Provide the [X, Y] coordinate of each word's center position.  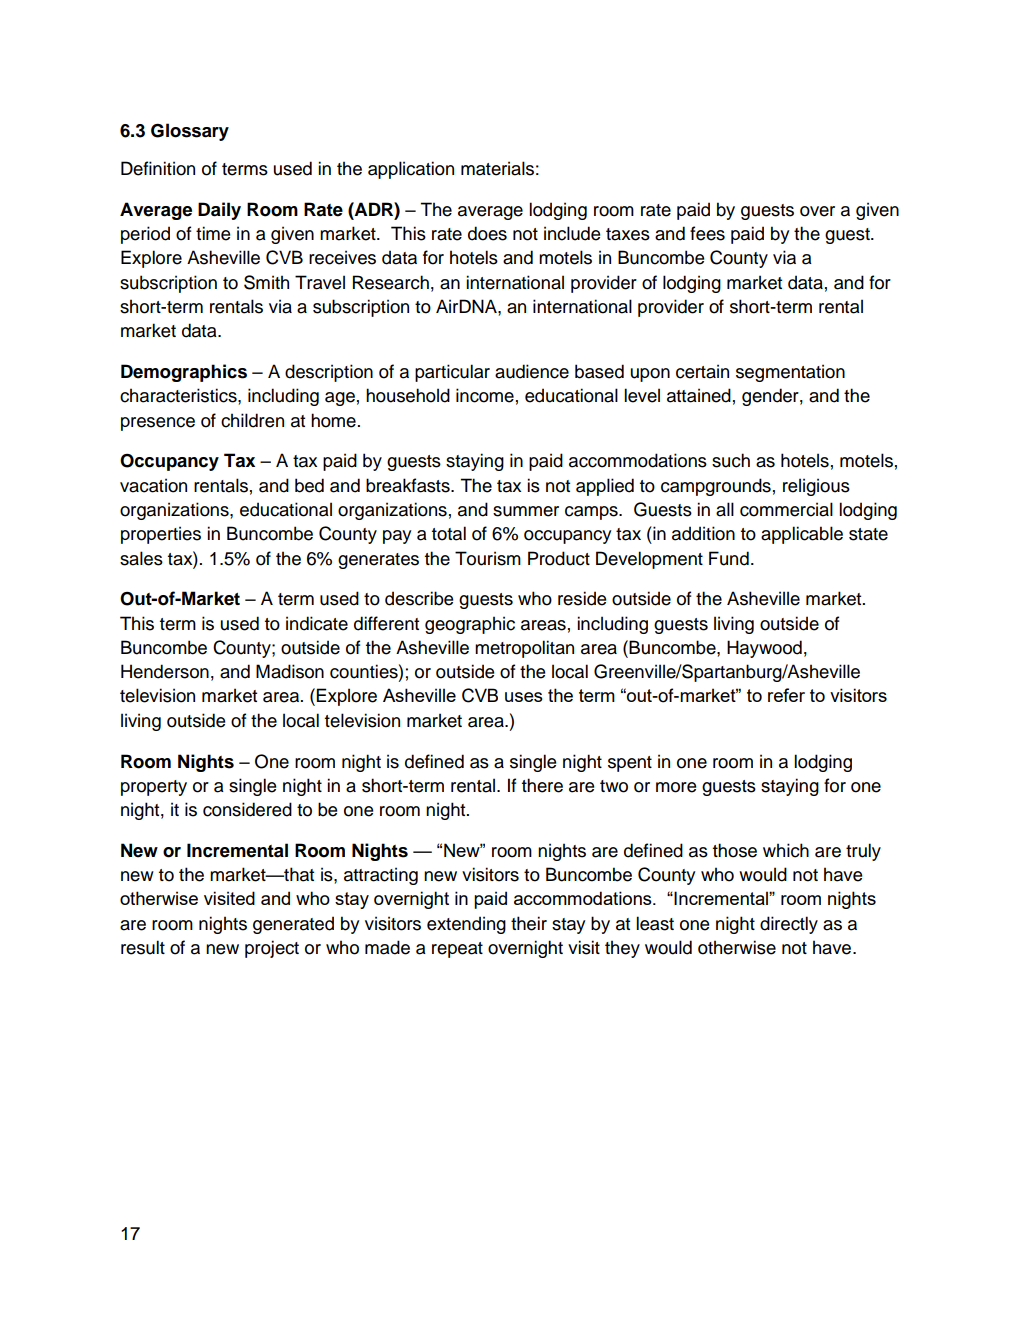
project [272, 949]
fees [707, 233]
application [411, 170]
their [529, 923]
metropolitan [524, 649]
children [252, 420]
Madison [290, 671]
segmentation [790, 373]
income [485, 395]
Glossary [190, 132]
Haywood [764, 649]
